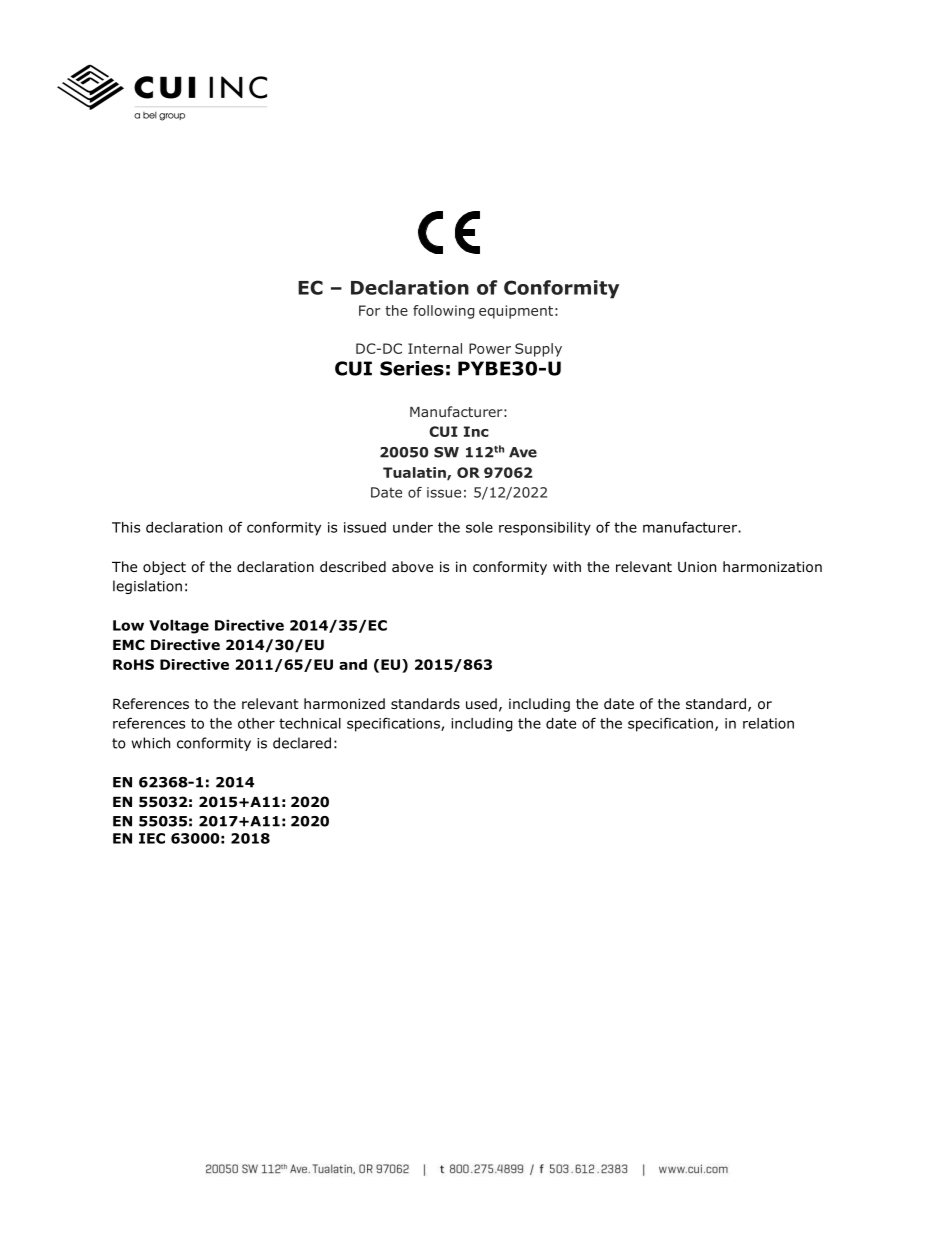  I want to click on following, so click(443, 312).
